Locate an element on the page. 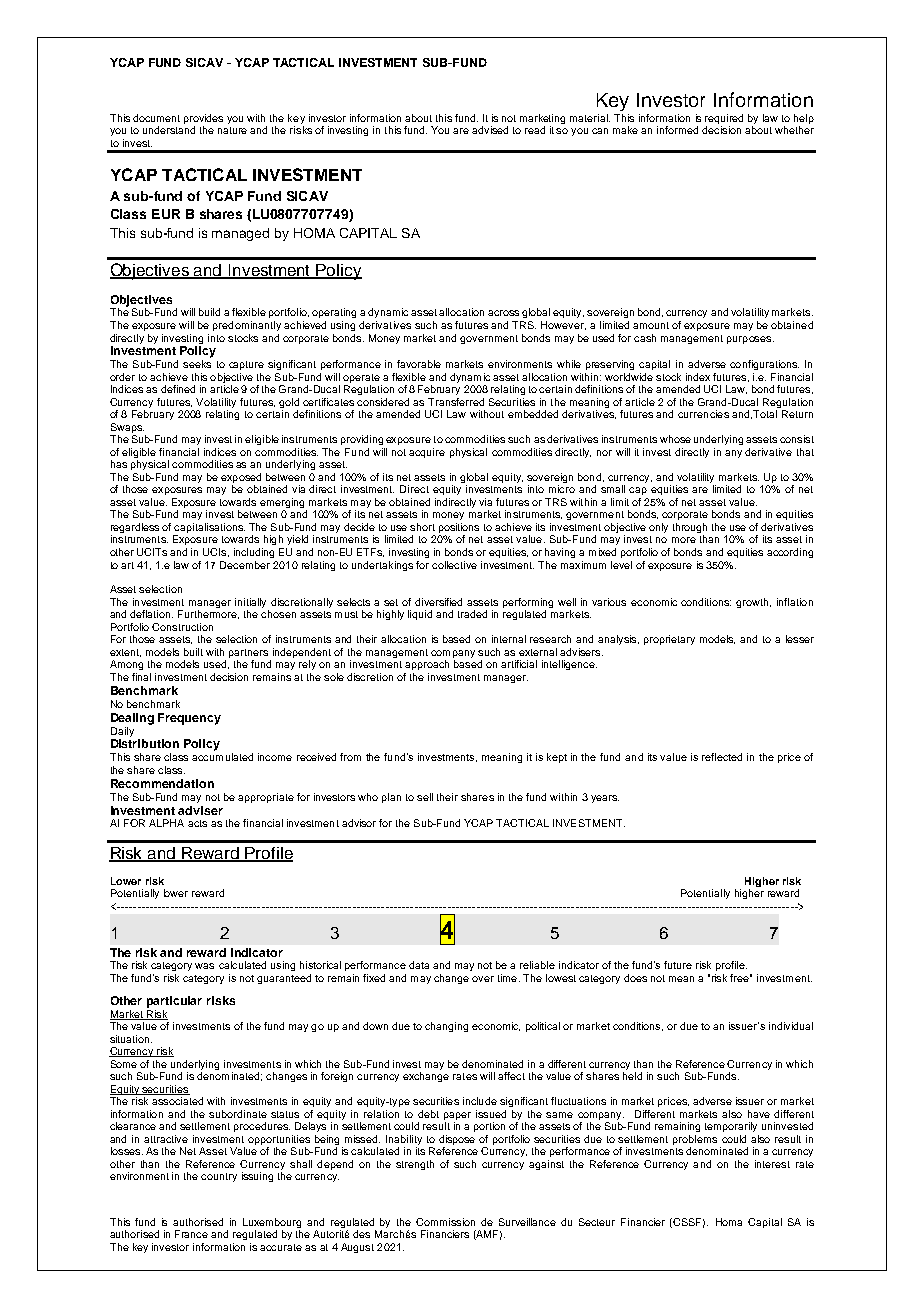  required is located at coordinates (724, 119).
